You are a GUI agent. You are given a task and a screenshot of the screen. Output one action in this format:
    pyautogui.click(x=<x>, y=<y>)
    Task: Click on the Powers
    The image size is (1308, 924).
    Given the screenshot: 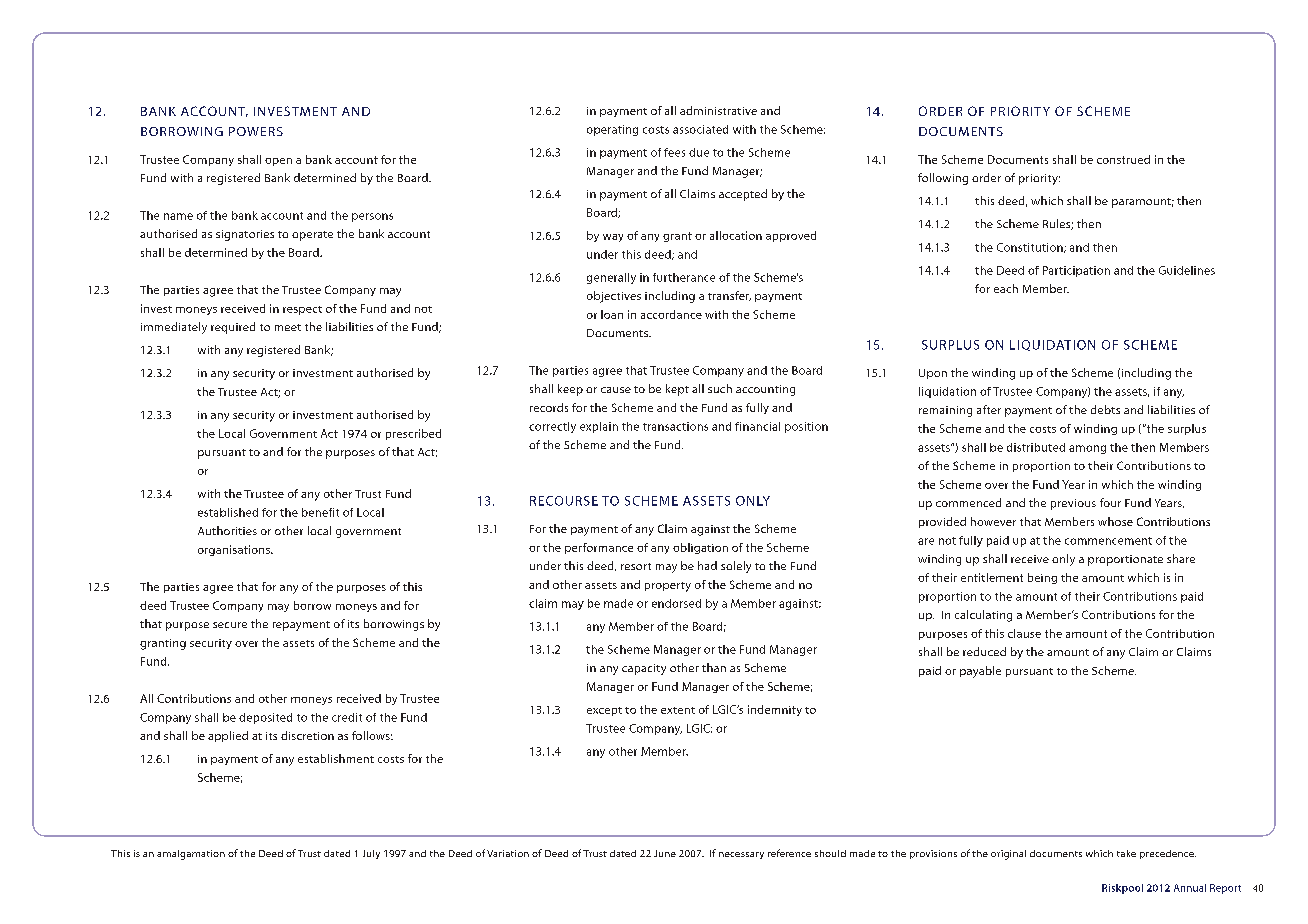 What is the action you would take?
    pyautogui.click(x=256, y=131)
